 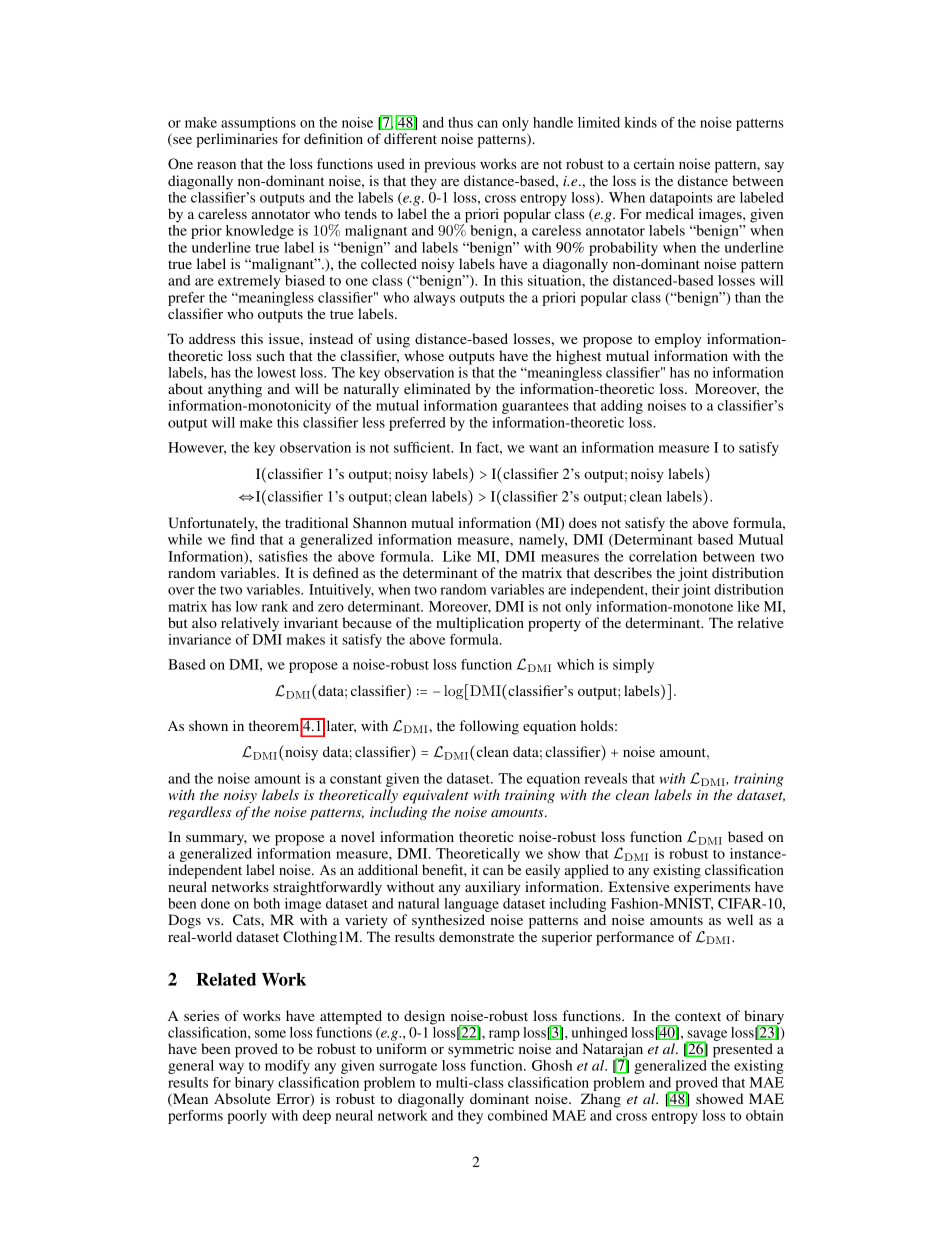 I want to click on eliminated, so click(x=437, y=388).
